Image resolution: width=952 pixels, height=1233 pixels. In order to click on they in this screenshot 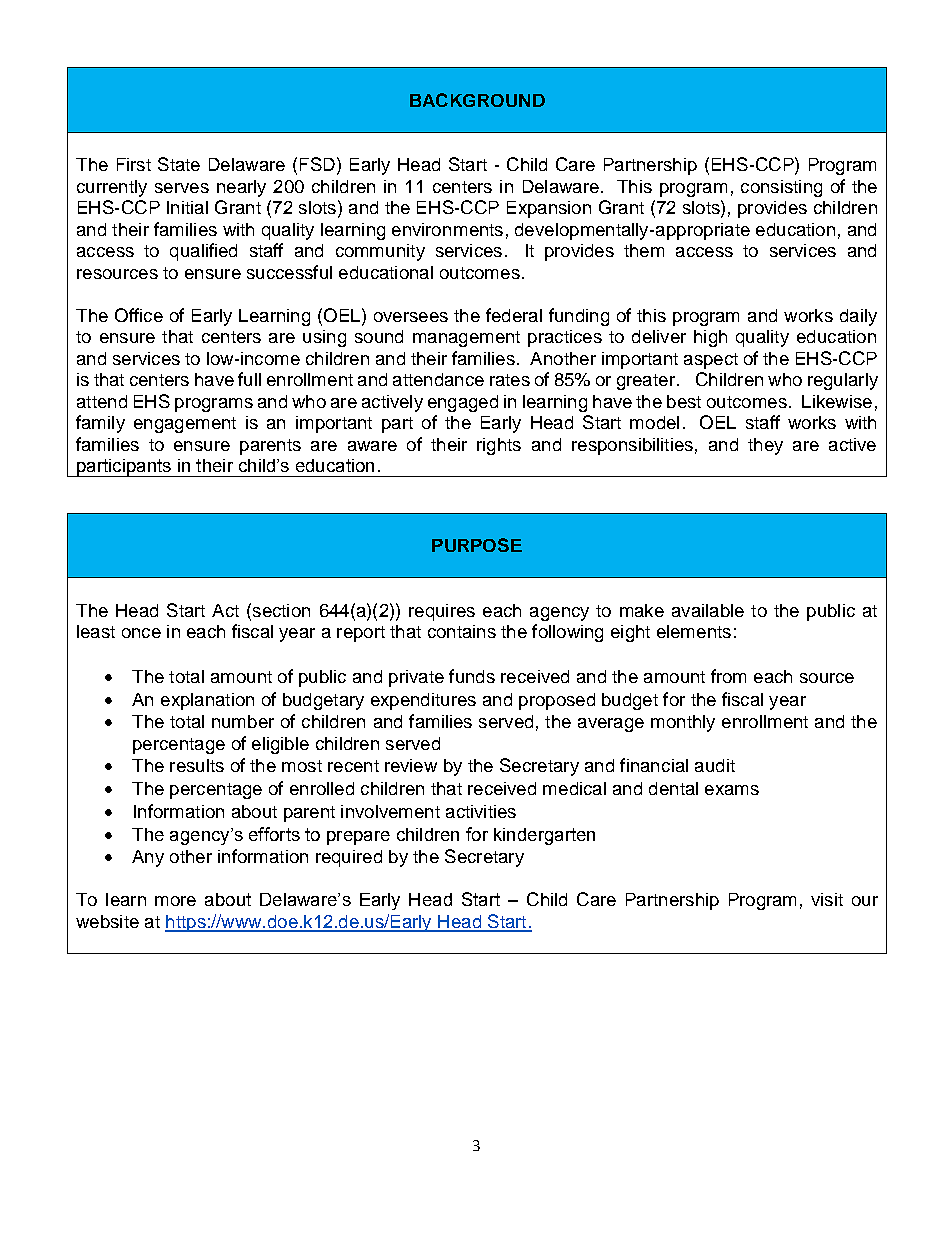, I will do `click(765, 446)`.
